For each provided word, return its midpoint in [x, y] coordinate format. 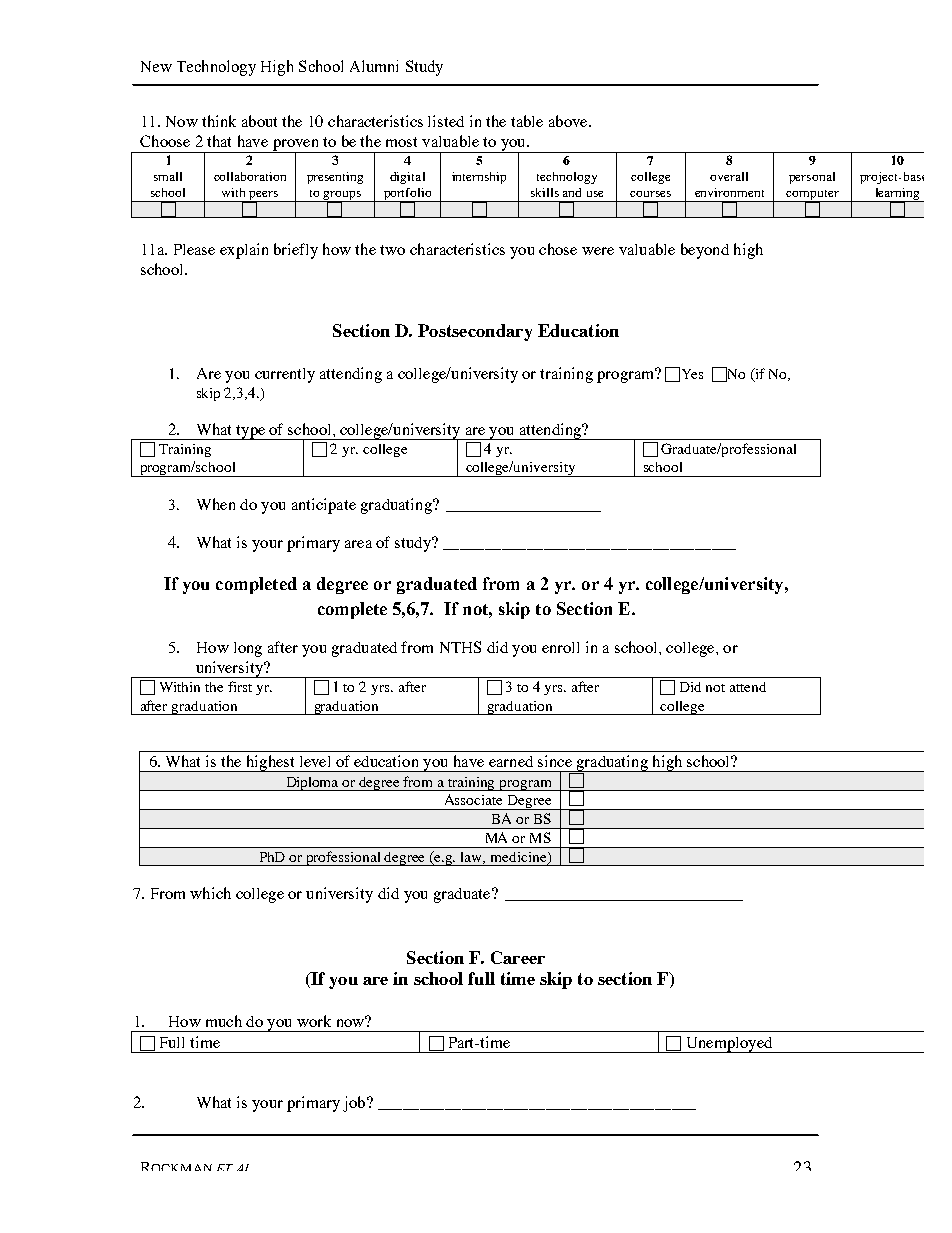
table [527, 121]
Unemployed [729, 1045]
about [259, 121]
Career [518, 957]
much [224, 1021]
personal [812, 178]
